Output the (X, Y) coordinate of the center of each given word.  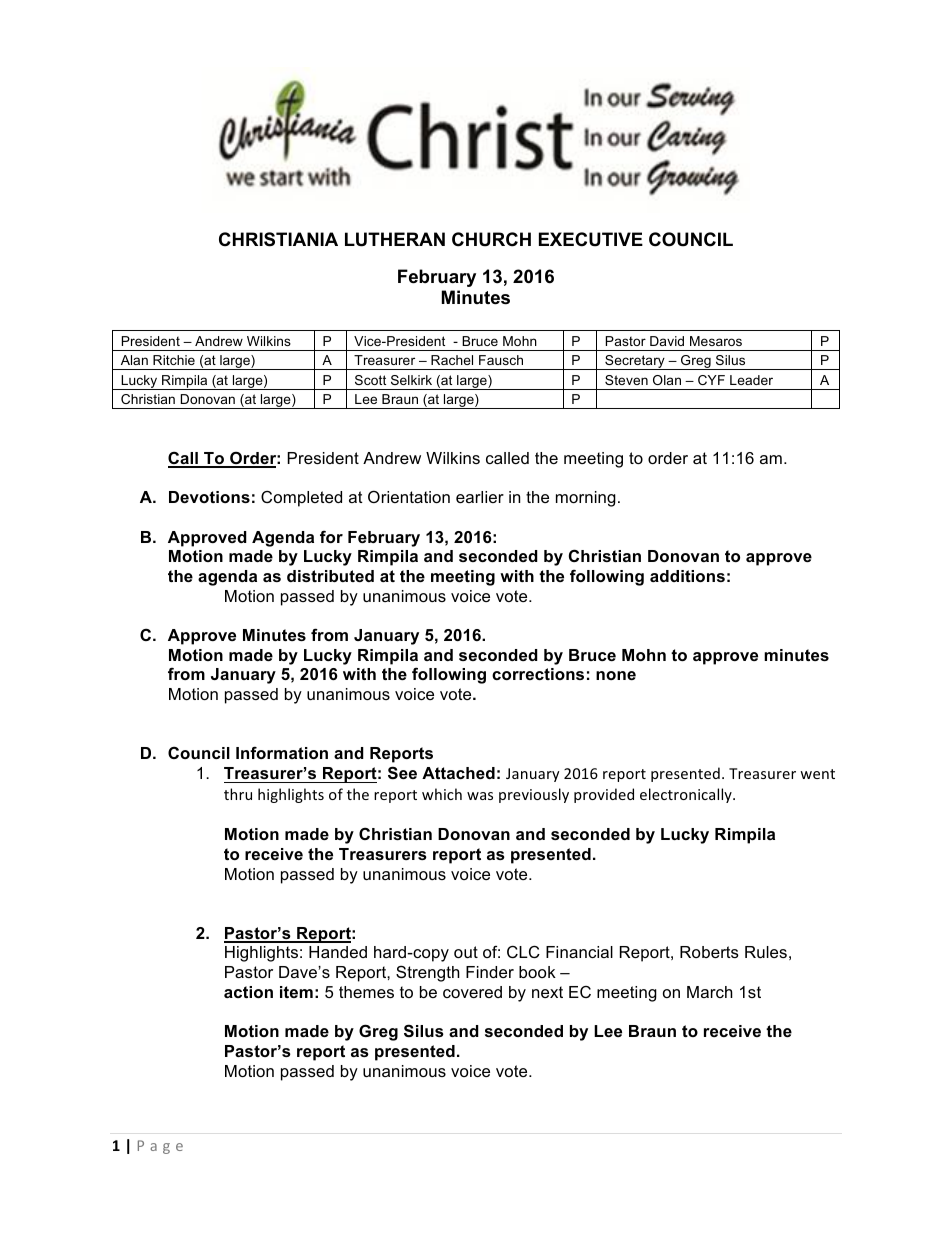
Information (282, 752)
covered (472, 992)
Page (160, 1147)
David (667, 341)
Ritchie (174, 360)
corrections (538, 674)
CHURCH (491, 239)
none (616, 675)
